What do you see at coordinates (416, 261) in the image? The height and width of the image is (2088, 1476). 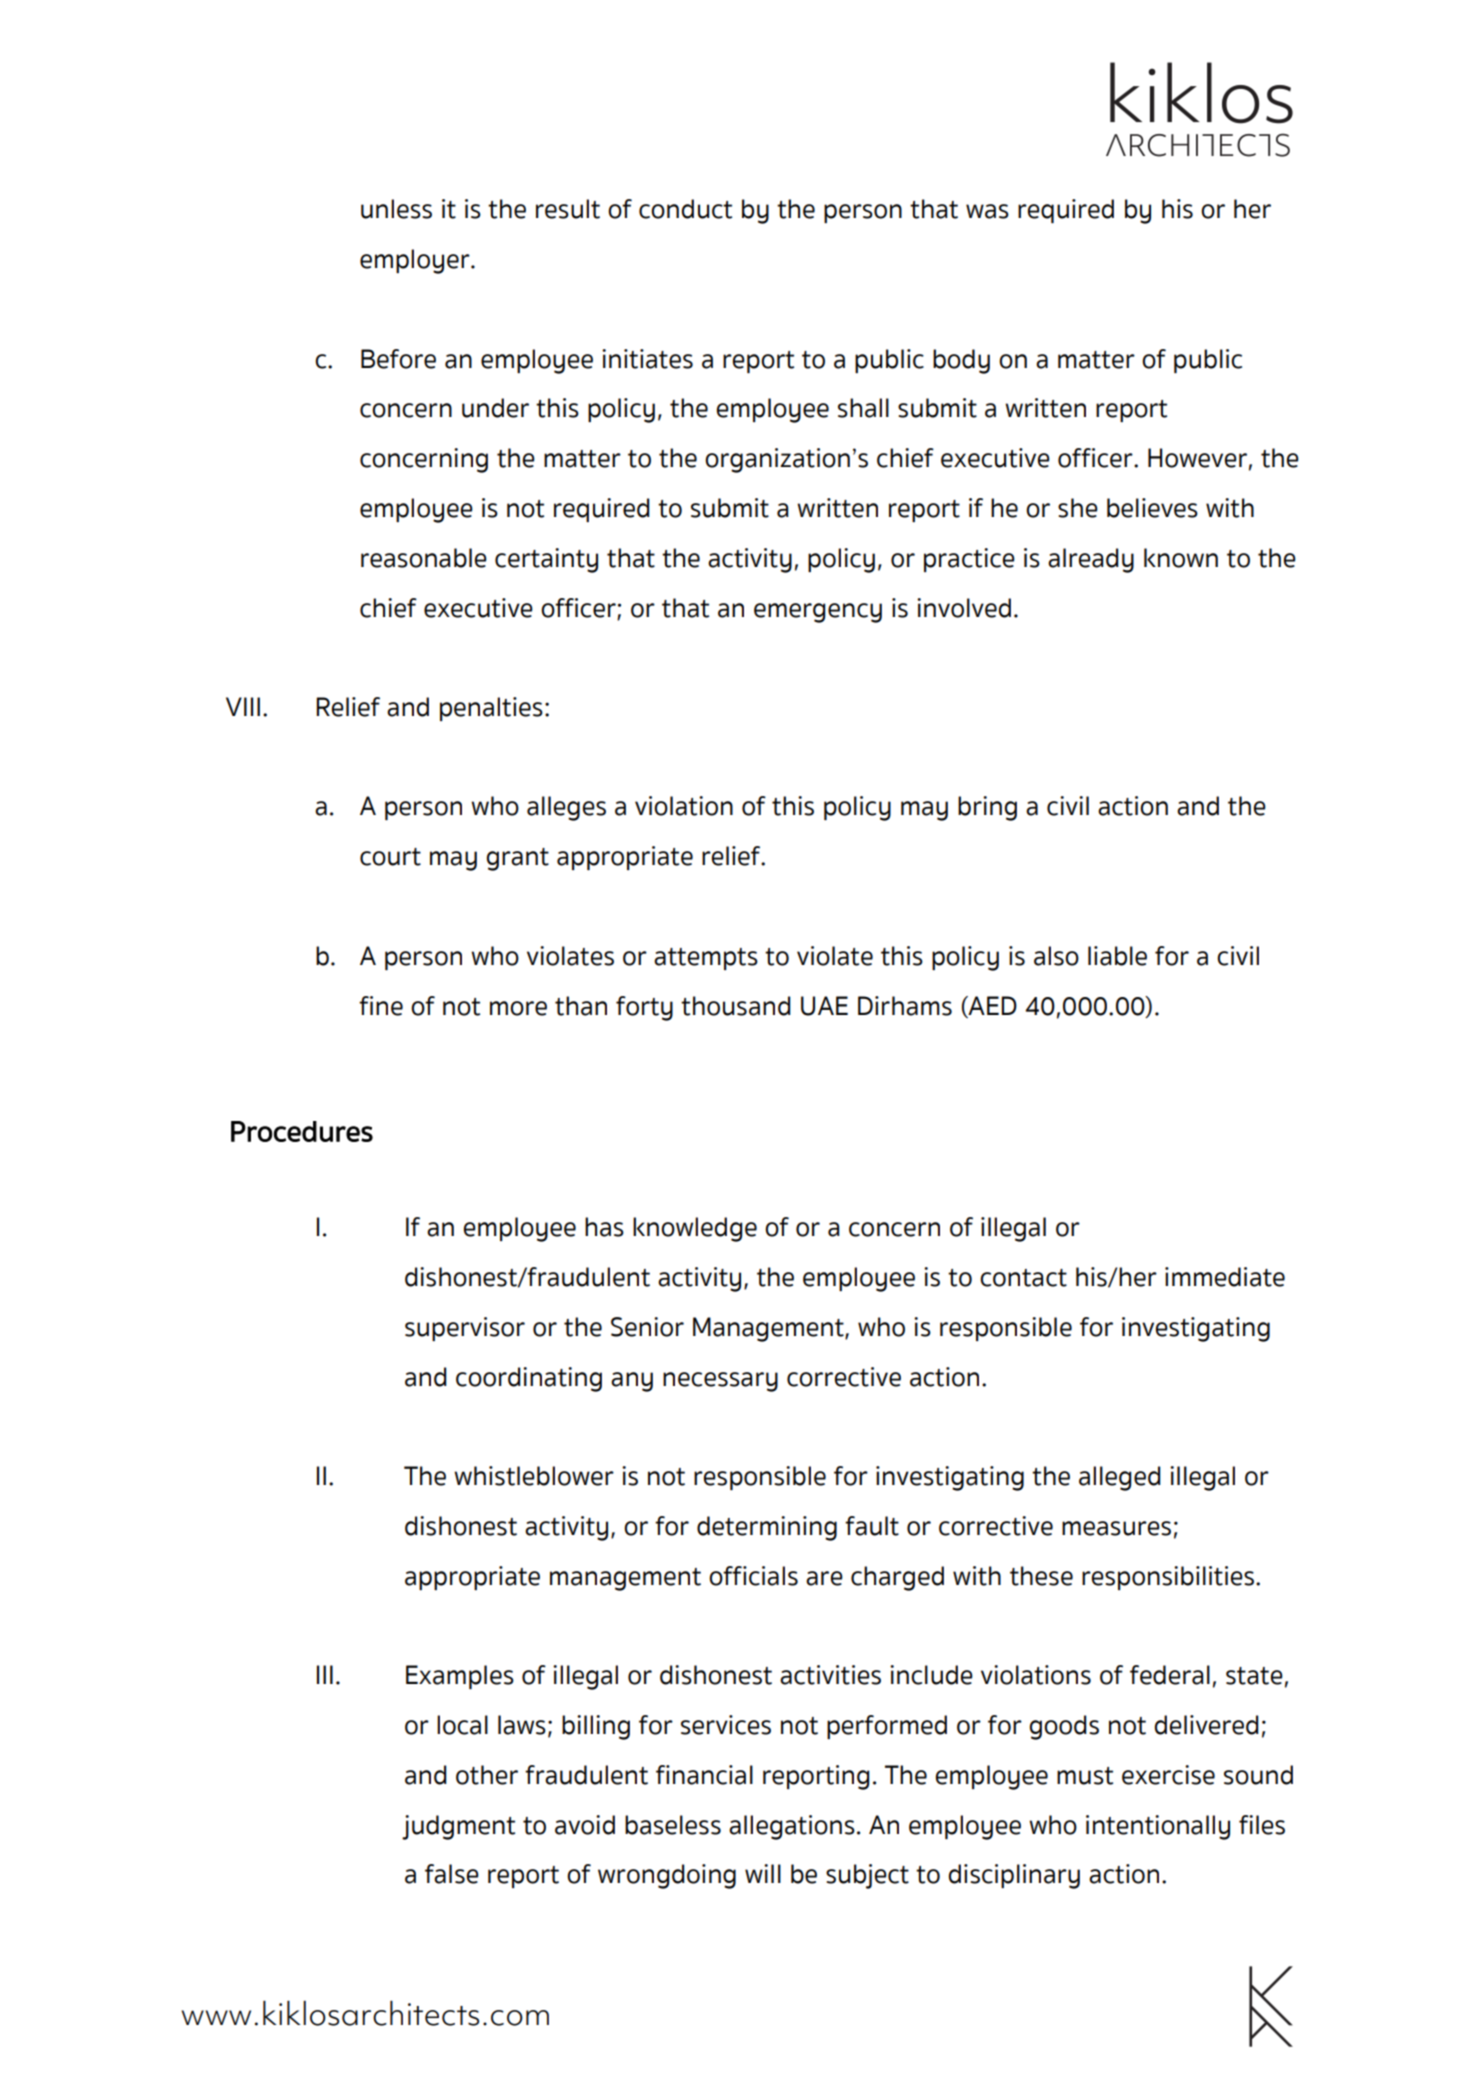 I see `employer` at bounding box center [416, 261].
